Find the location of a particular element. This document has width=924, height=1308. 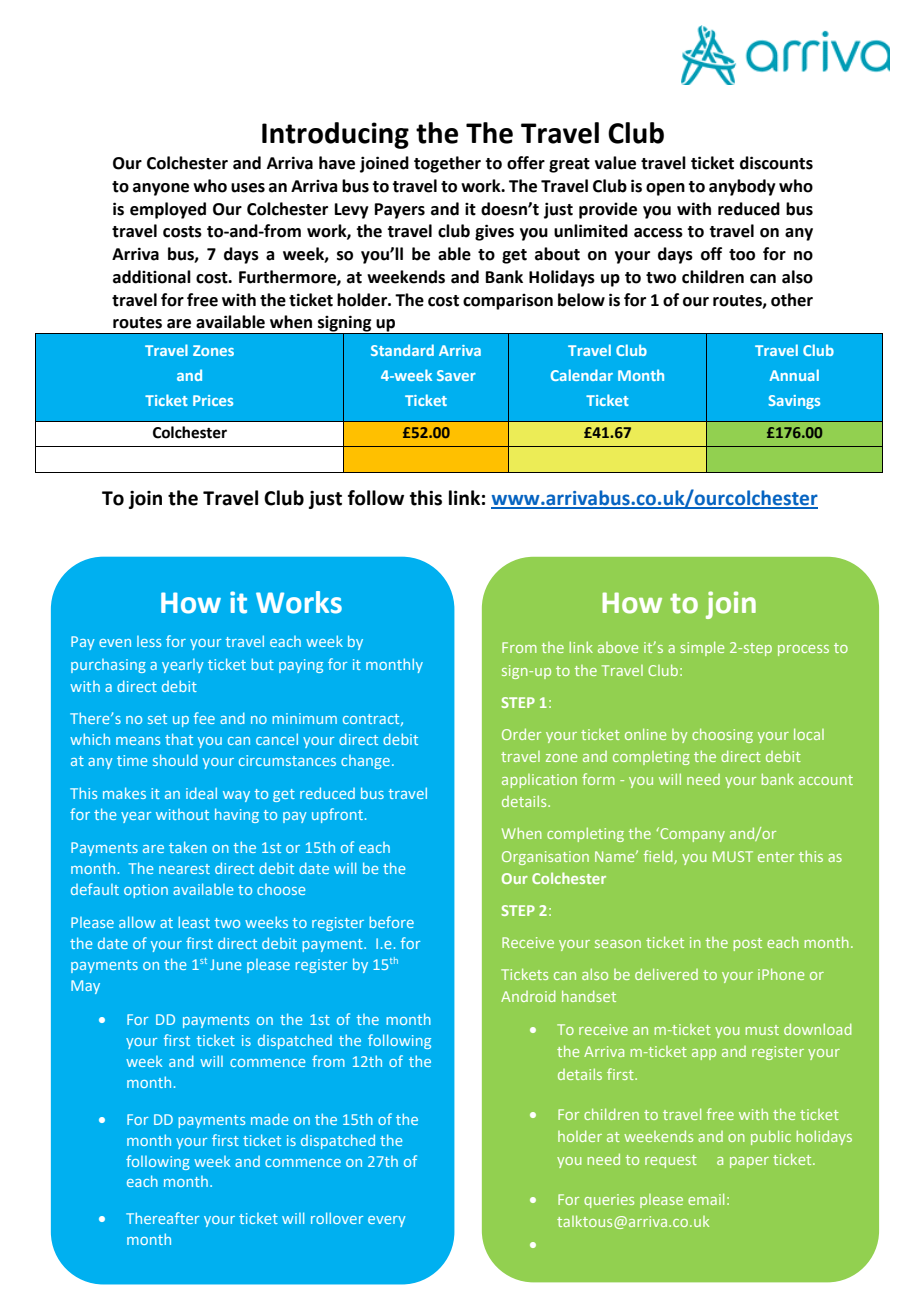

taken is located at coordinates (188, 847).
